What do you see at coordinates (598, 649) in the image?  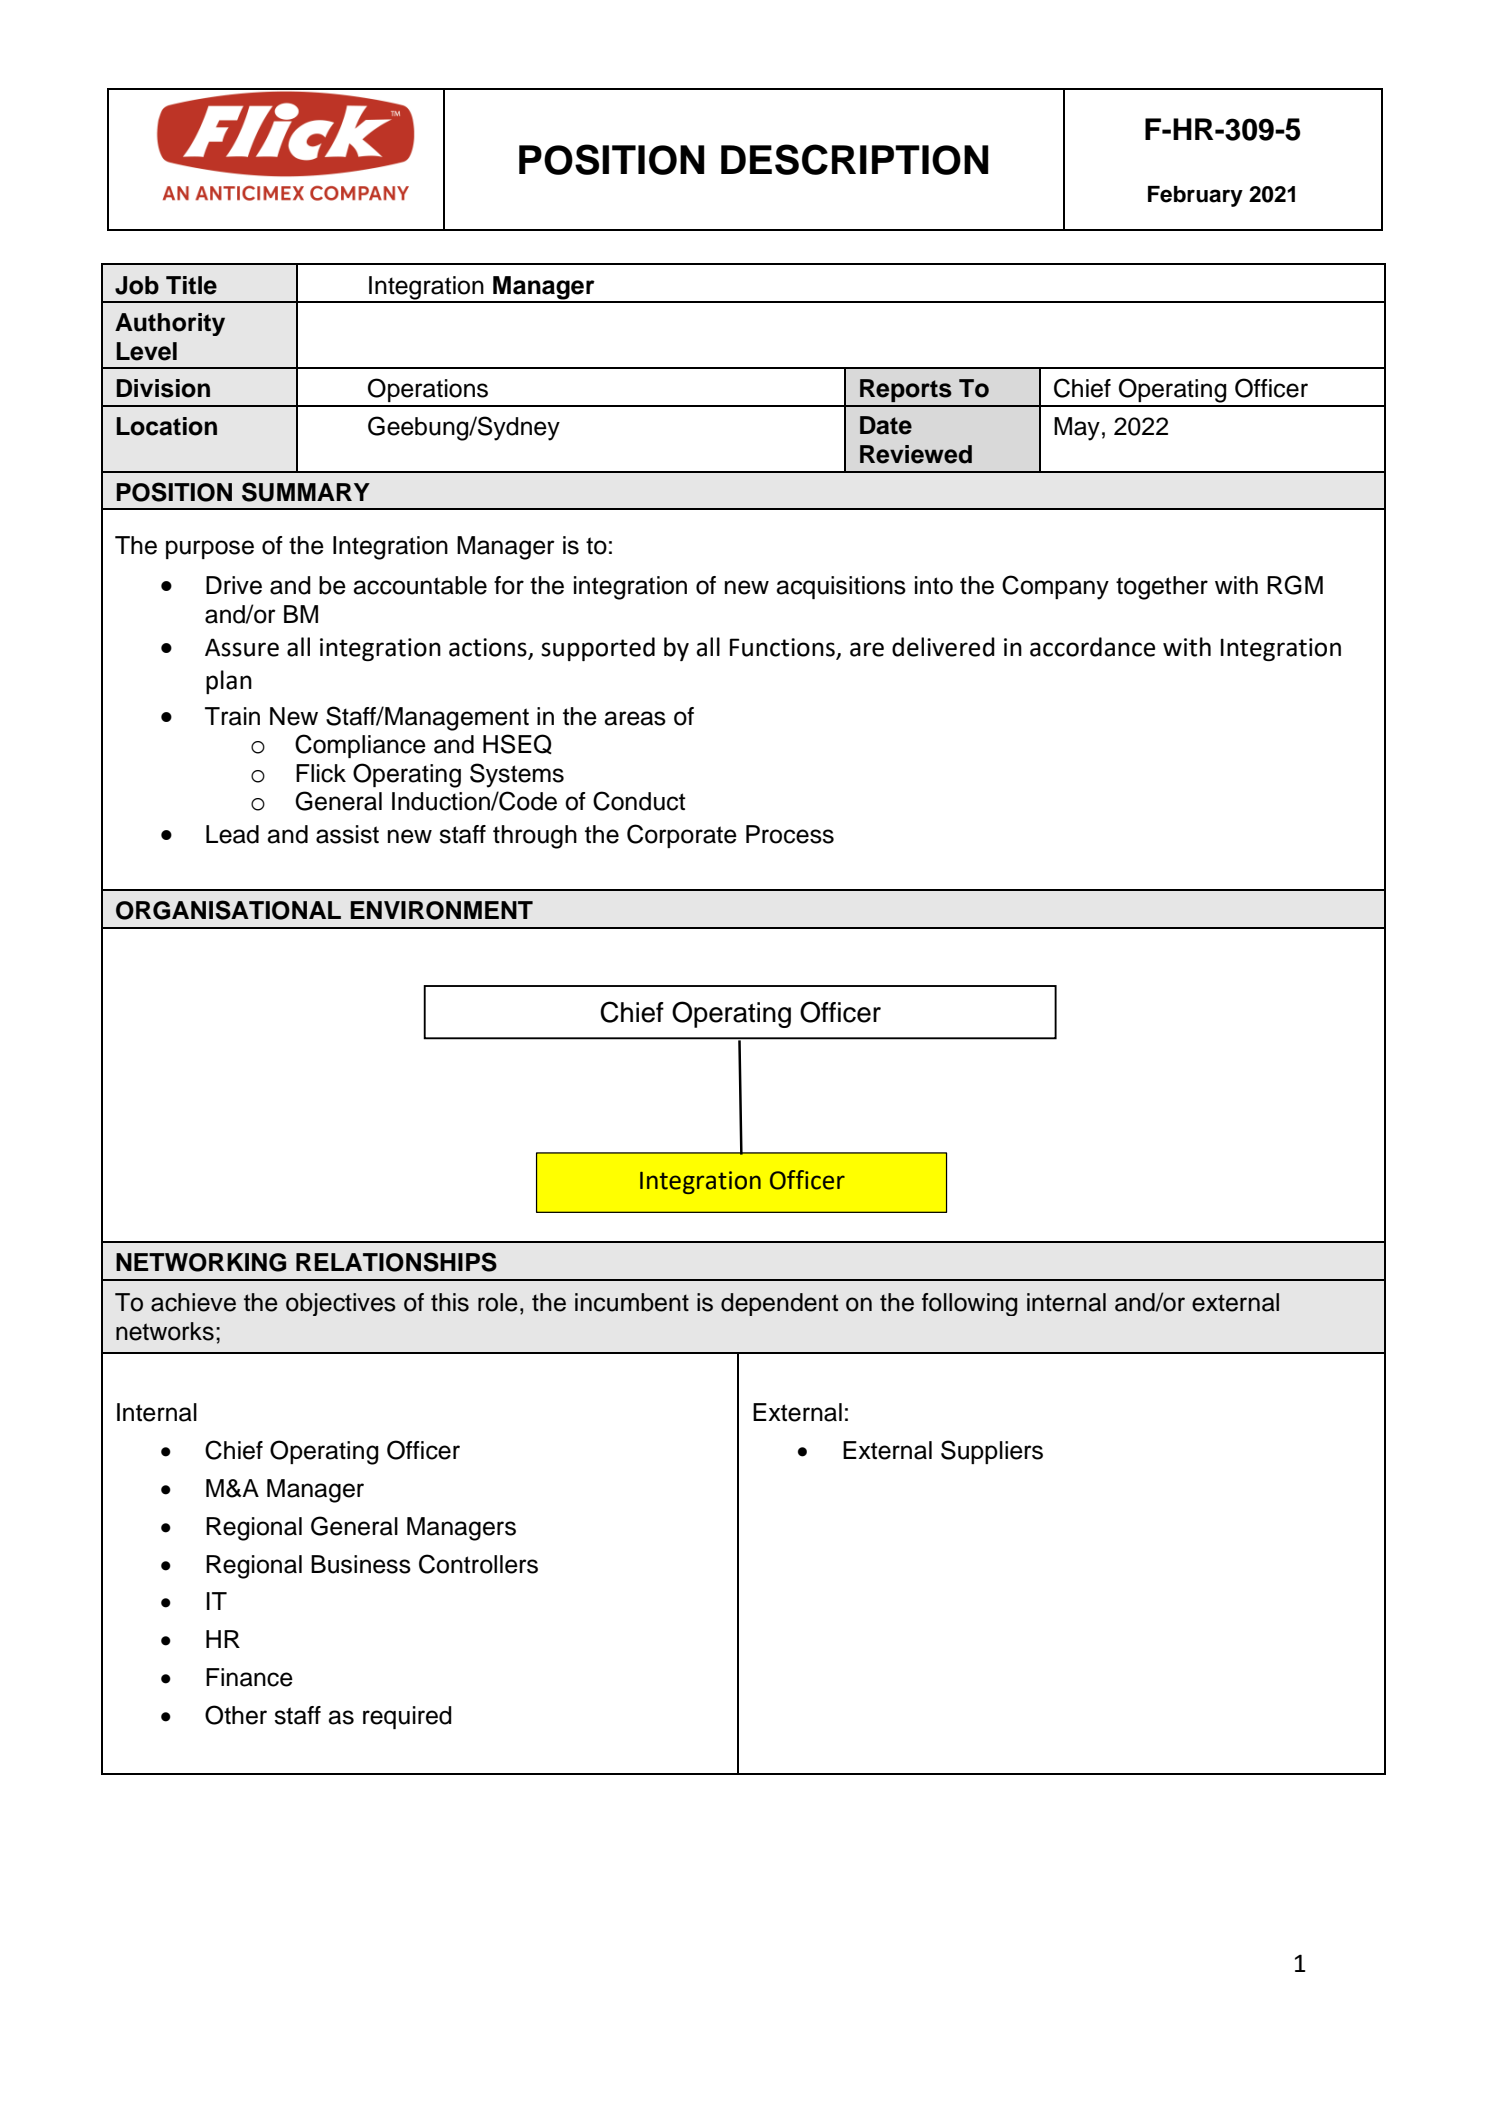 I see `supported` at bounding box center [598, 649].
